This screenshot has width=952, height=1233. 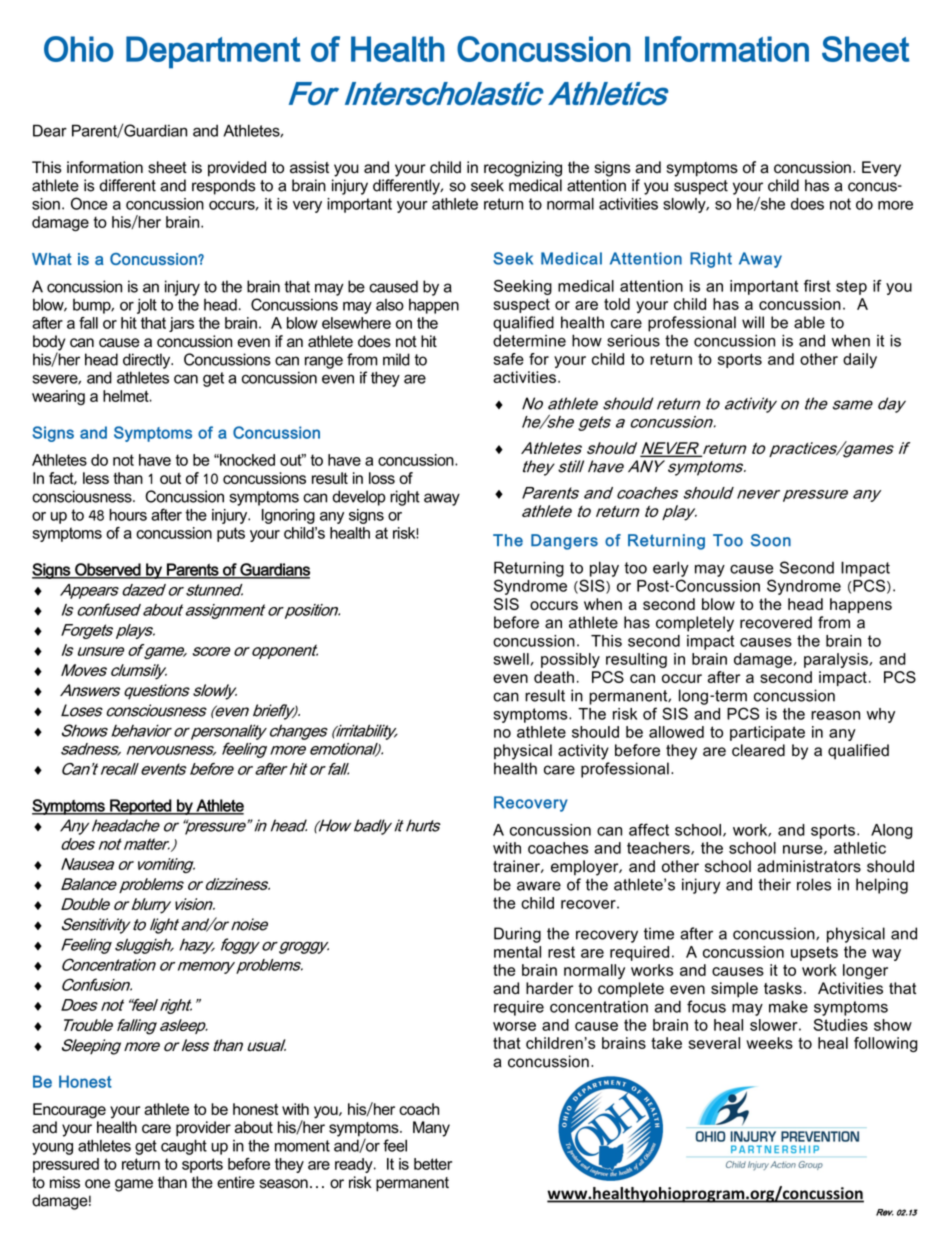 I want to click on weeks, so click(x=769, y=1043).
